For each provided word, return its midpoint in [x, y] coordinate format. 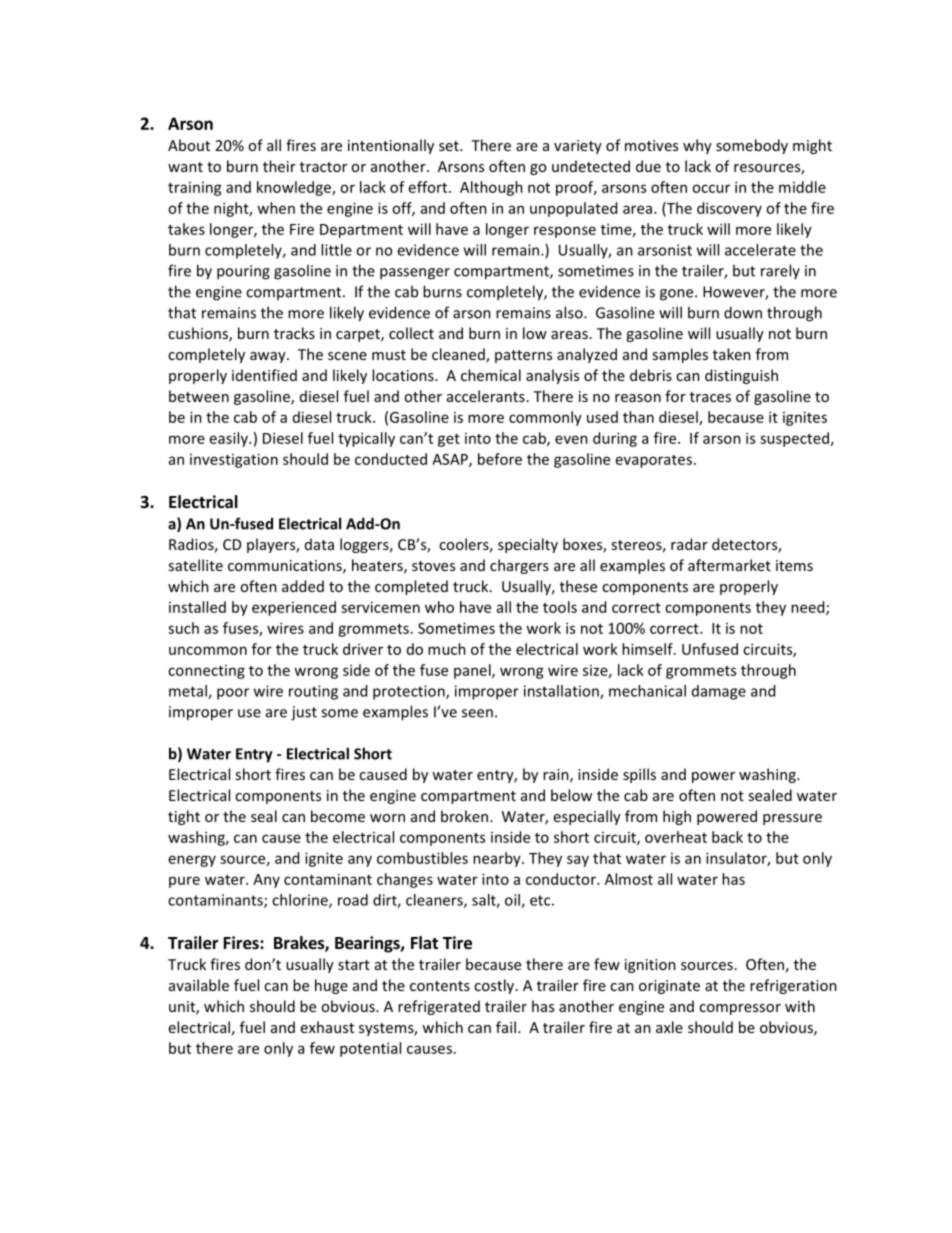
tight [184, 817]
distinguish [741, 376]
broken [466, 816]
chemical [491, 375]
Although [491, 188]
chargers [519, 566]
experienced [294, 608]
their [279, 166]
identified [264, 375]
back [727, 837]
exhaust [327, 1027]
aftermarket [729, 565]
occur [711, 188]
